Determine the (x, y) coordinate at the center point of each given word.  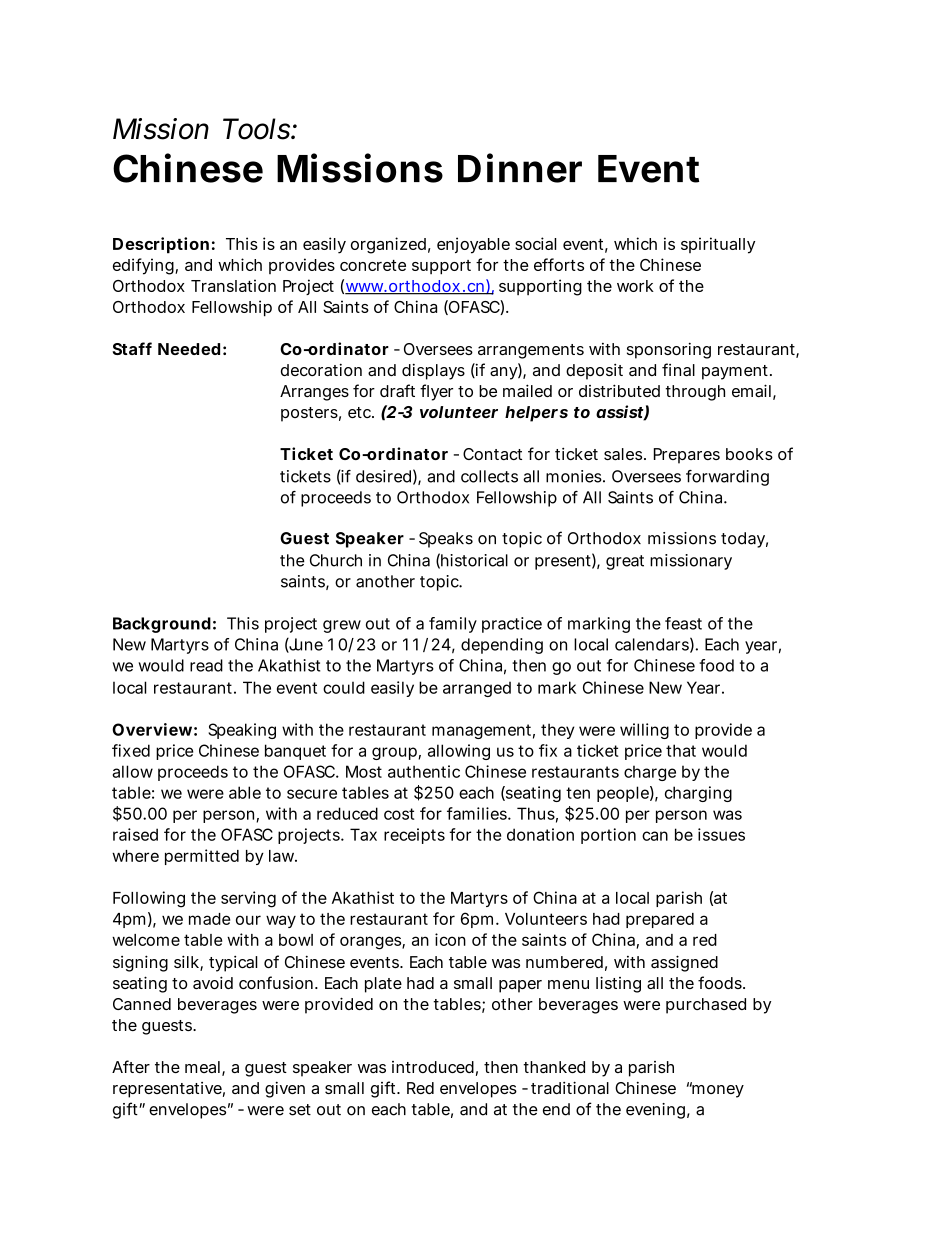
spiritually (718, 245)
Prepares (687, 456)
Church (336, 560)
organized (388, 245)
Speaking (242, 731)
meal (202, 1067)
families (478, 813)
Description (161, 245)
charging (698, 794)
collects (489, 476)
